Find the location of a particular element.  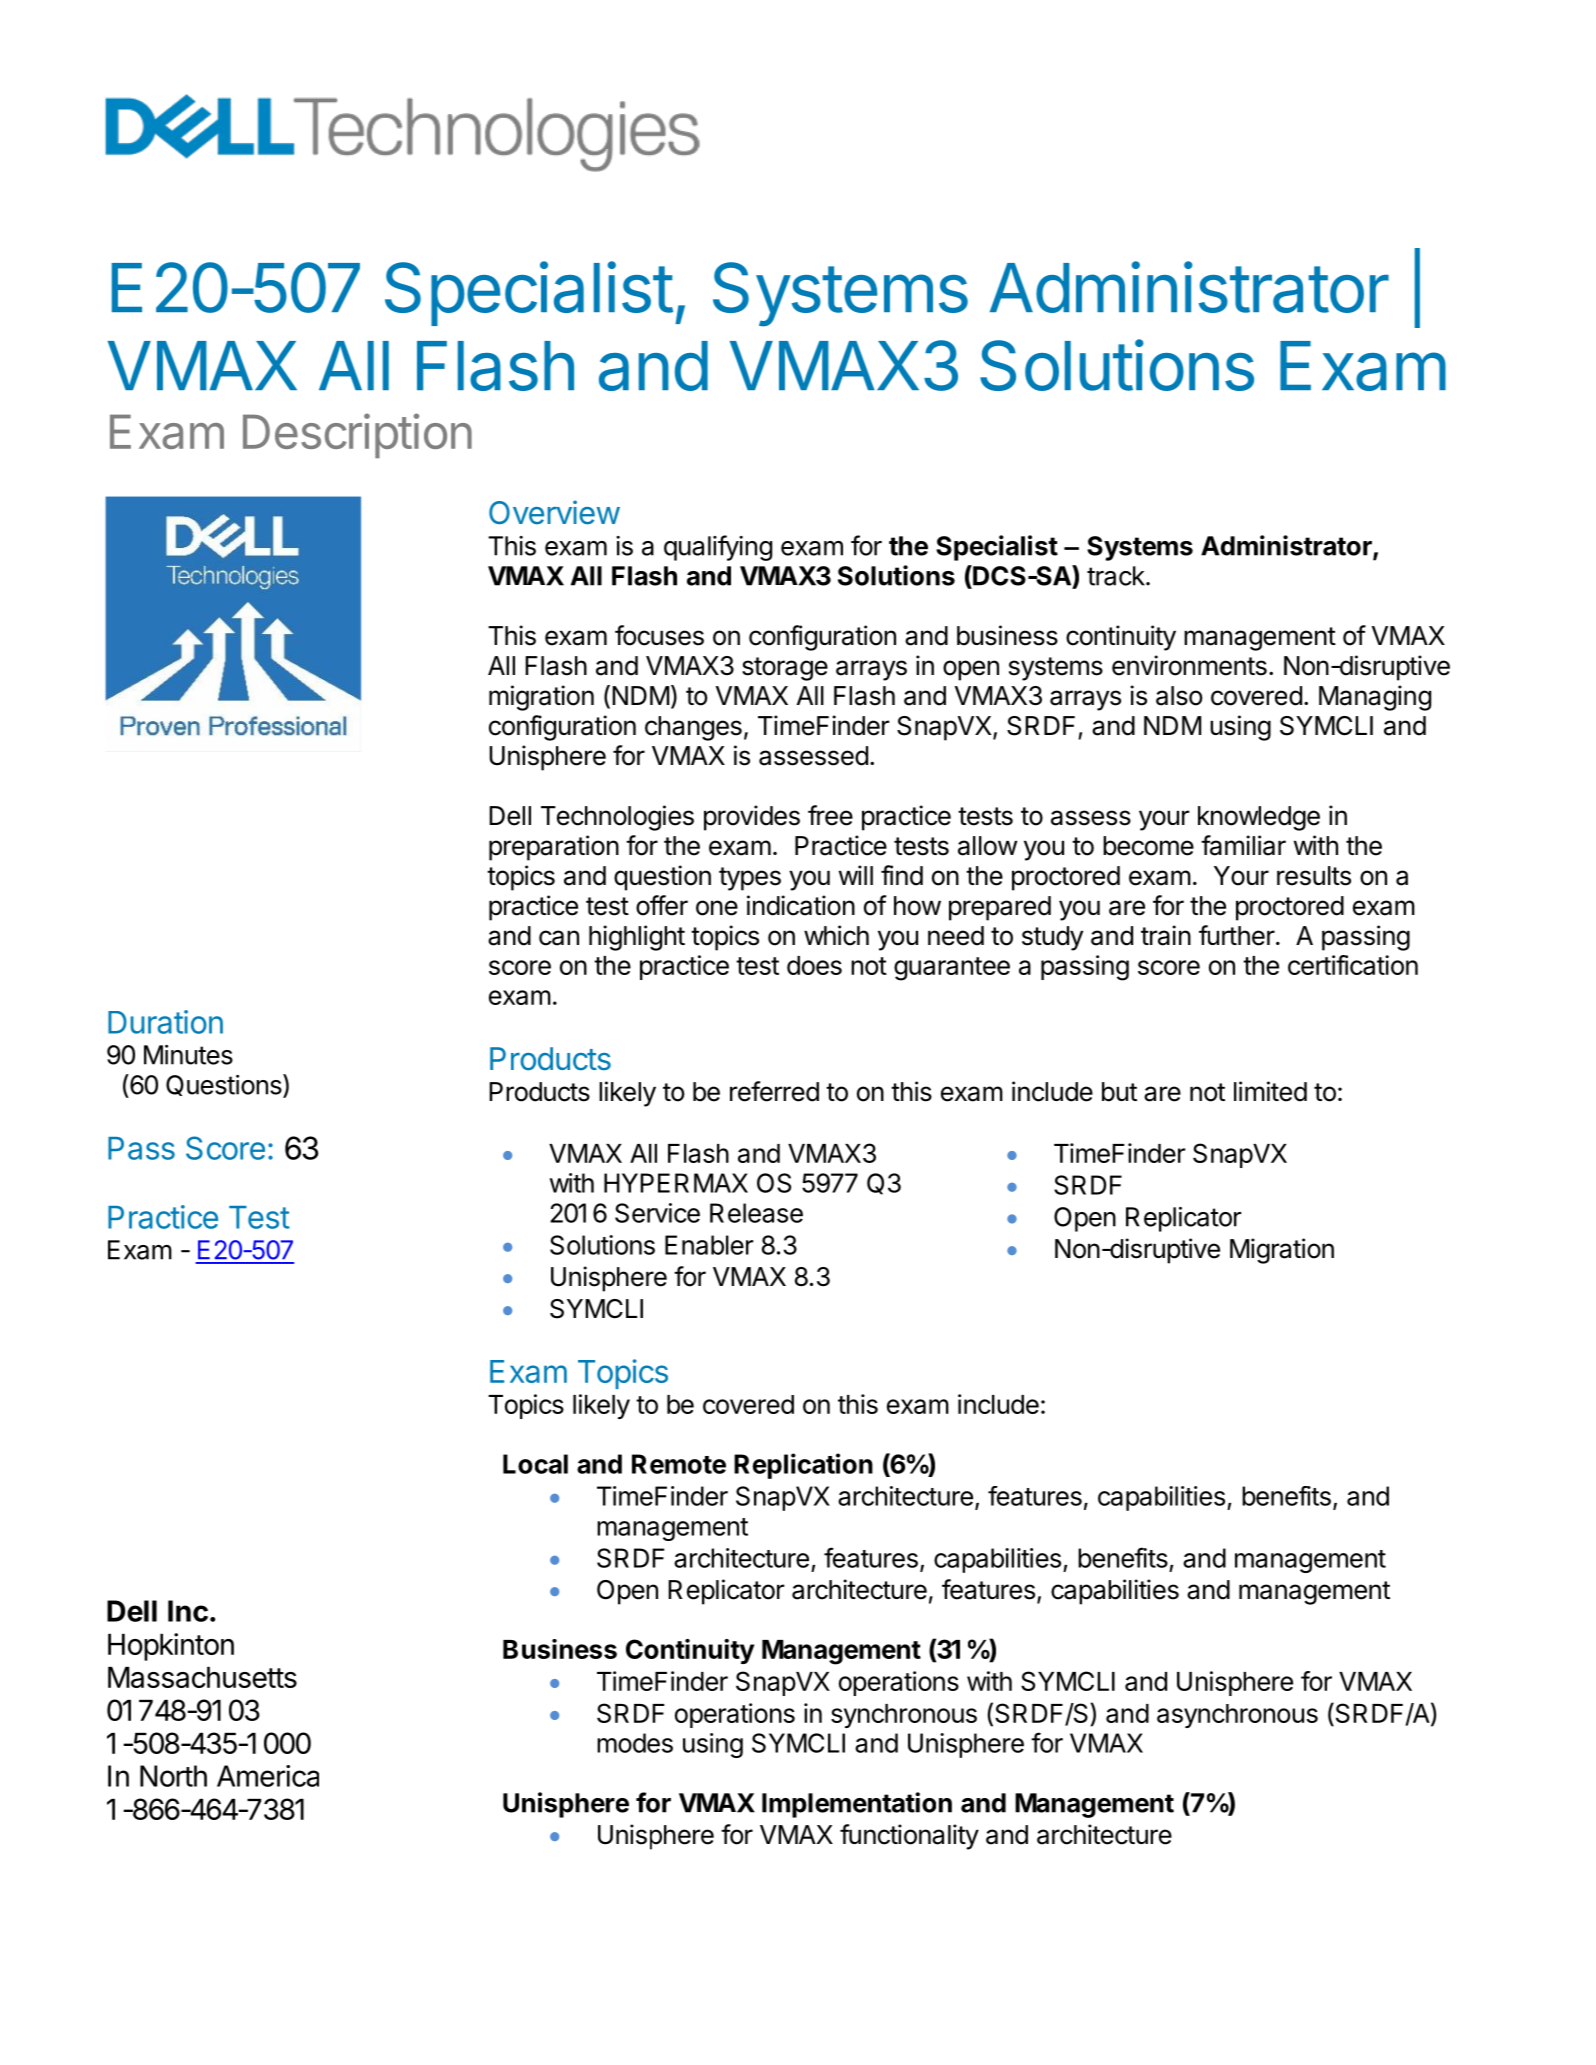

qualifying is located at coordinates (718, 548).
